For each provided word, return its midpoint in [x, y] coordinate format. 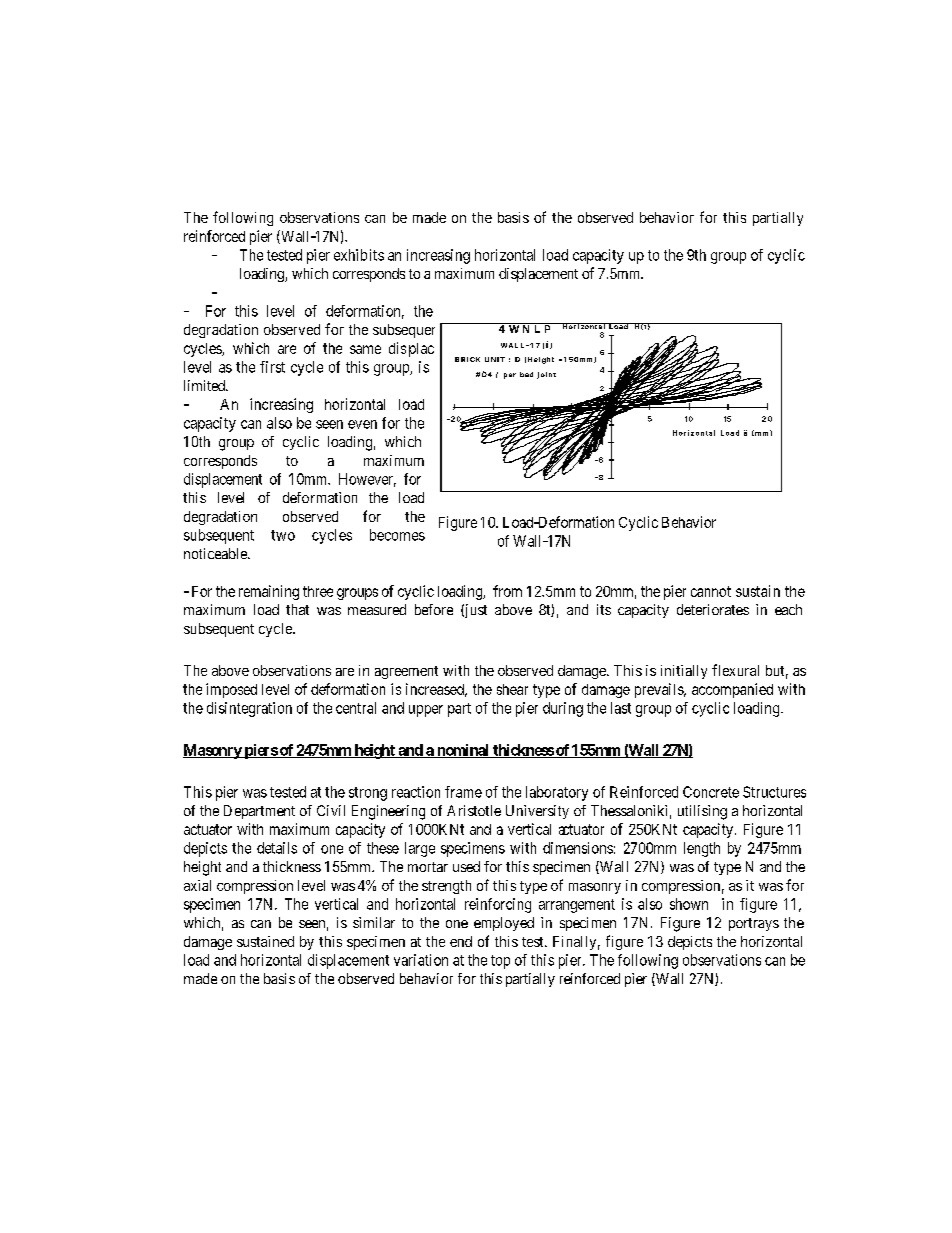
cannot [711, 591]
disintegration [249, 709]
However [367, 480]
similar [374, 922]
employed [504, 924]
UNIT [495, 359]
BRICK [467, 359]
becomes [397, 535]
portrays [754, 924]
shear [512, 689]
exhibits [359, 255]
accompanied [732, 690]
